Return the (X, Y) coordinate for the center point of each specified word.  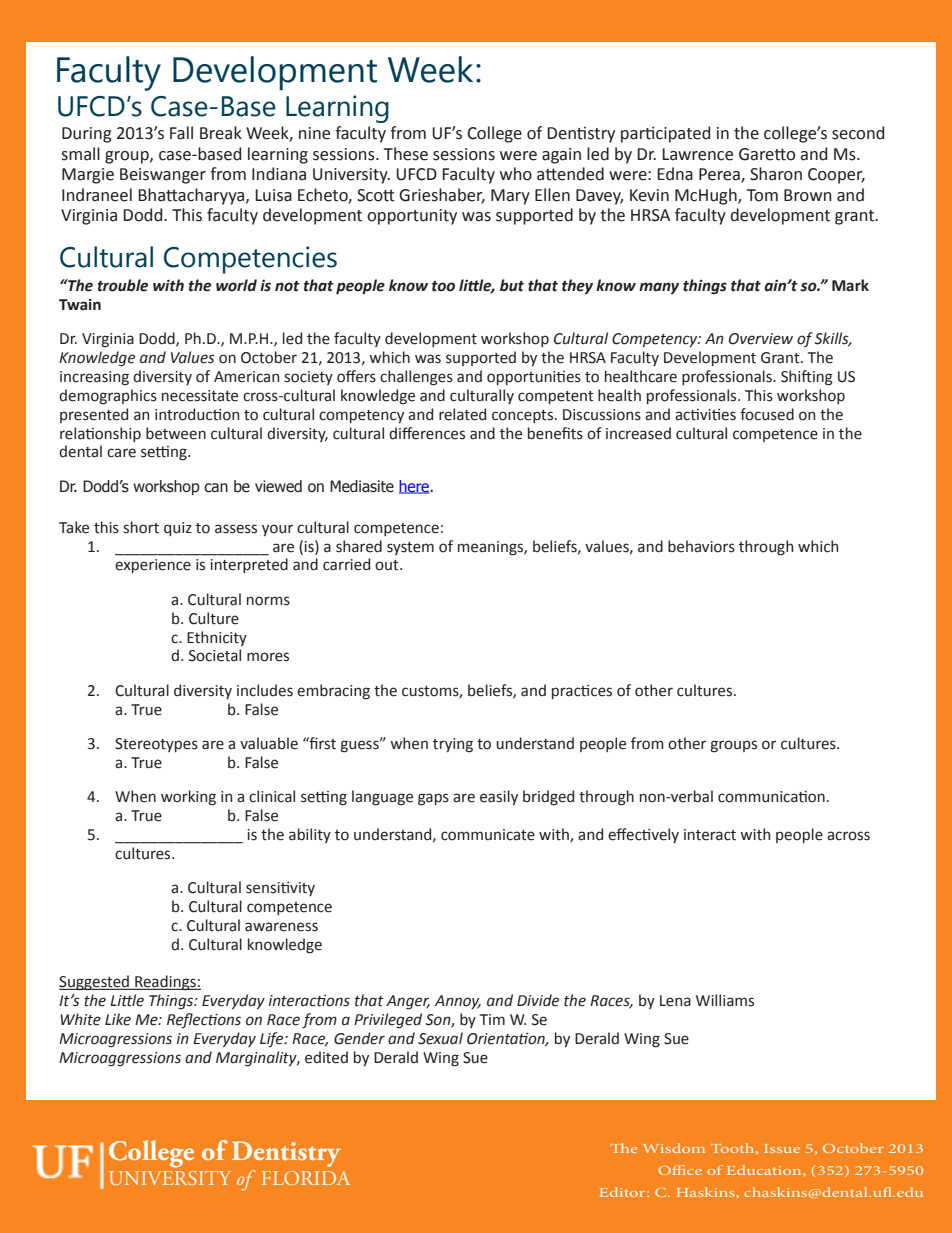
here (415, 487)
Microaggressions (120, 1059)
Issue (782, 1148)
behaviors (701, 546)
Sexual (440, 1038)
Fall (181, 133)
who (516, 174)
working (188, 798)
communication (771, 797)
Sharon (776, 174)
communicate (488, 835)
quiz (178, 529)
